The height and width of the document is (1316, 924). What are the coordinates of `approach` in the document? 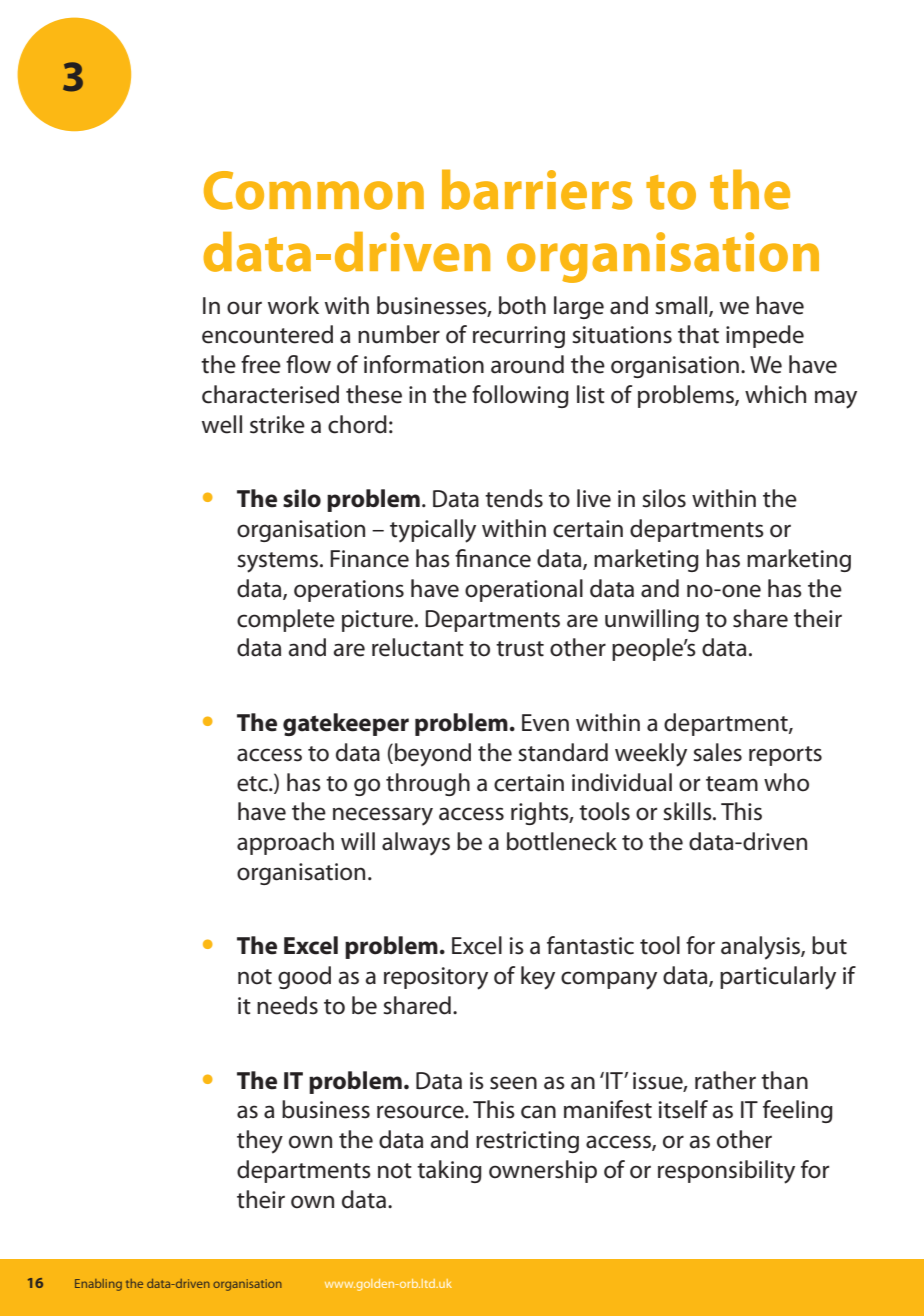 It's located at (285, 843).
